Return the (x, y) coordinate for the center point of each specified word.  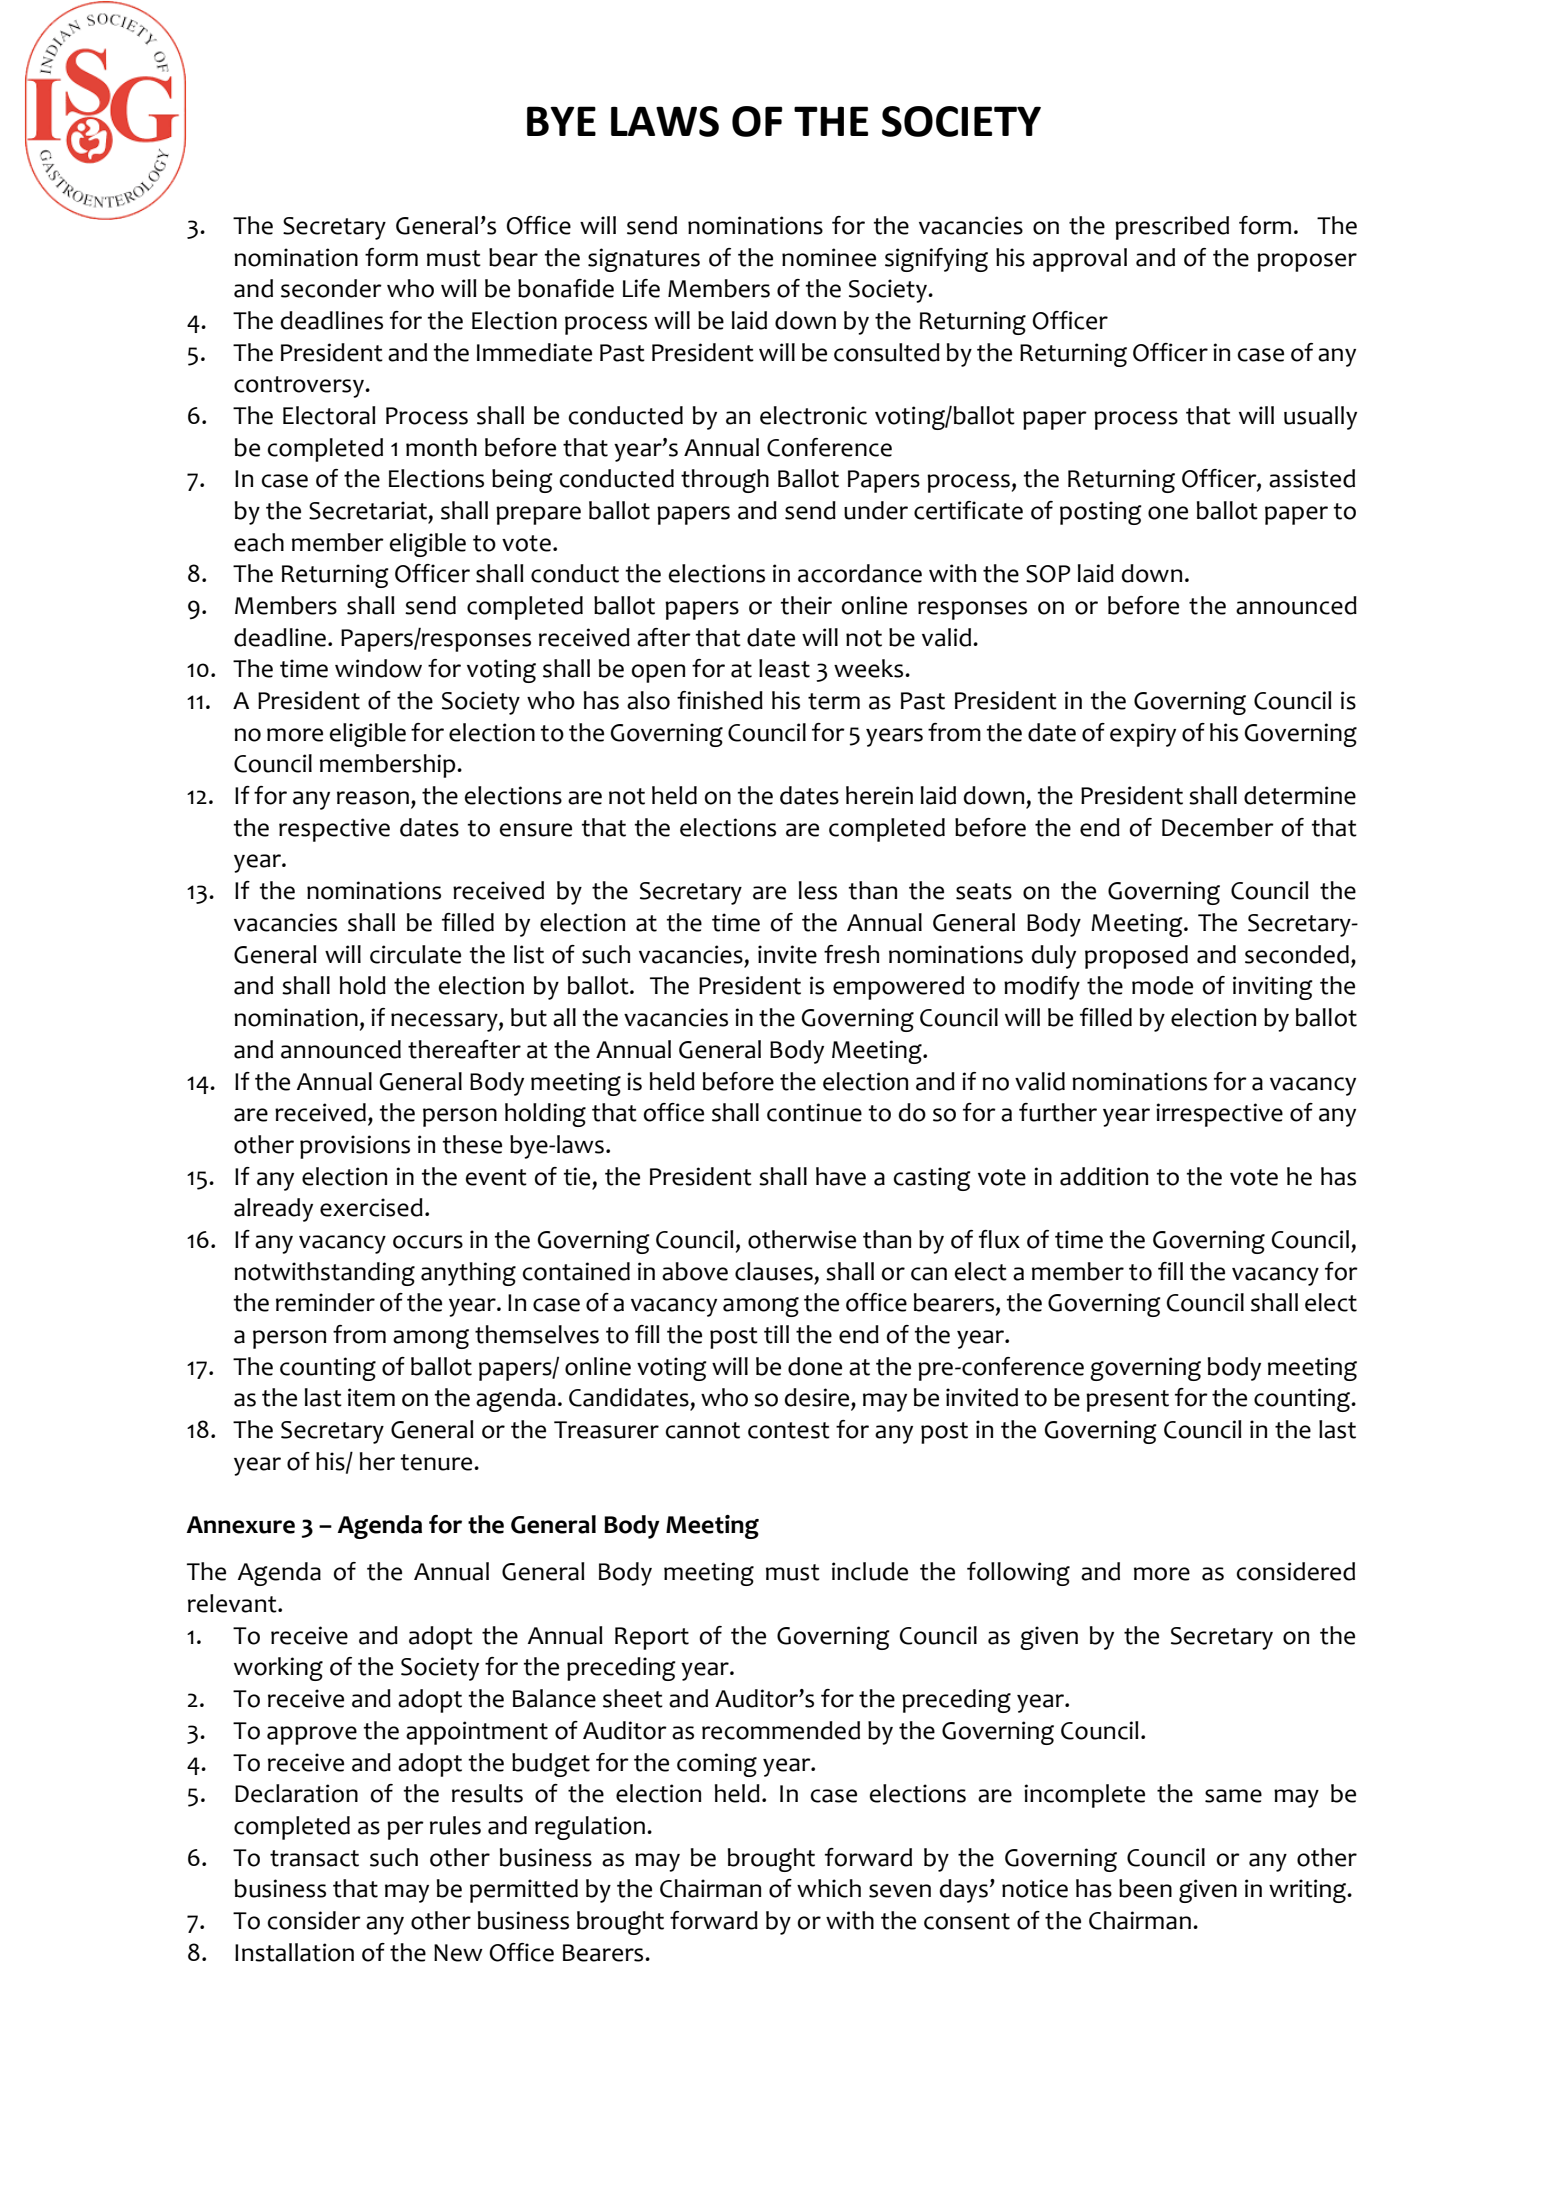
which (829, 1888)
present (1127, 1401)
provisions (355, 1147)
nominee (829, 257)
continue (814, 1112)
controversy (300, 387)
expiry (1143, 735)
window (378, 668)
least (784, 668)
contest (789, 1430)
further (1058, 1112)
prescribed (1172, 228)
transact (314, 1858)
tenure (438, 1462)
